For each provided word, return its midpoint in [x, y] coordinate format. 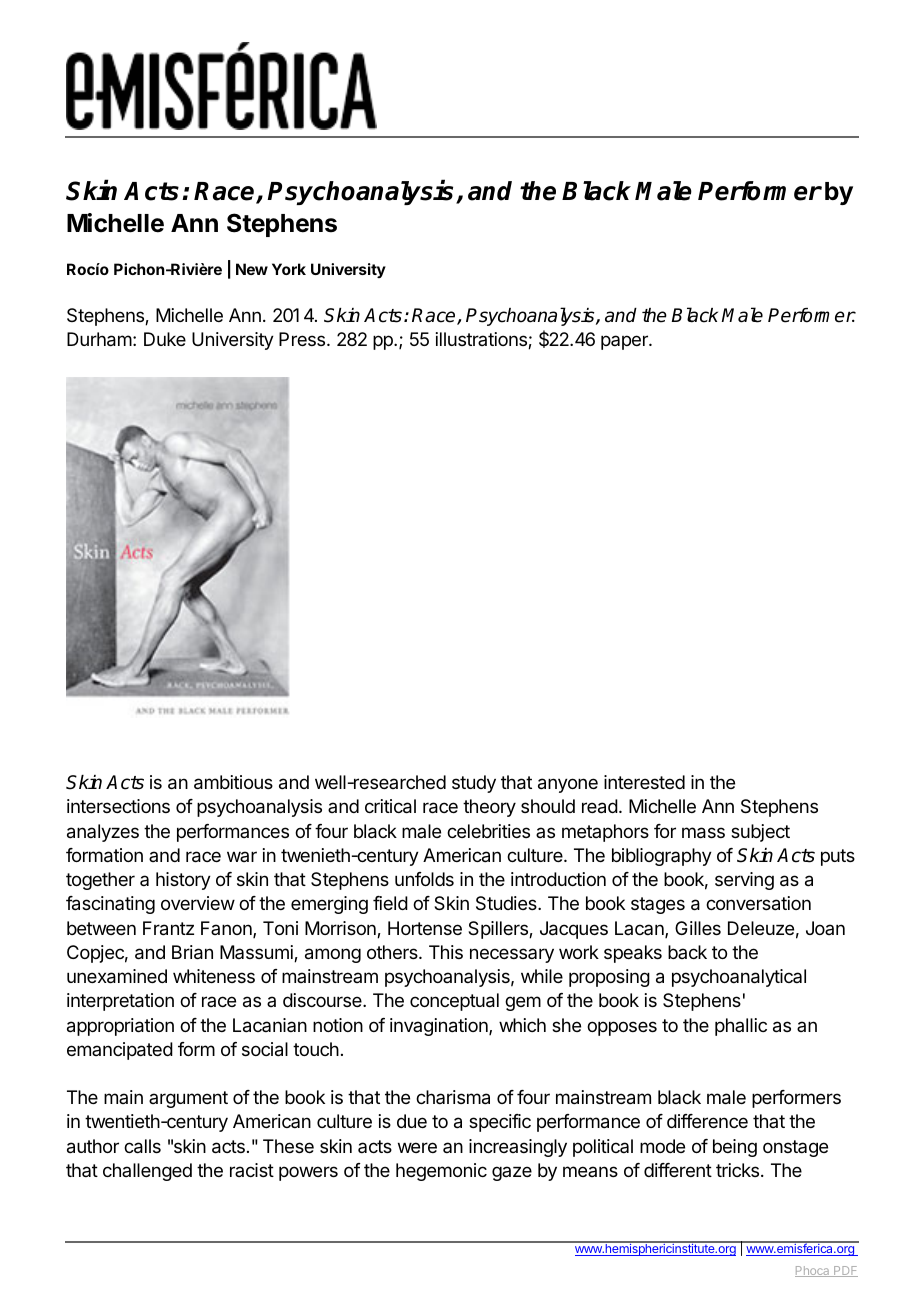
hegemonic [441, 1172]
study [474, 784]
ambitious [233, 782]
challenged [147, 1172]
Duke [165, 339]
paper [625, 342]
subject [760, 833]
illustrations [482, 340]
